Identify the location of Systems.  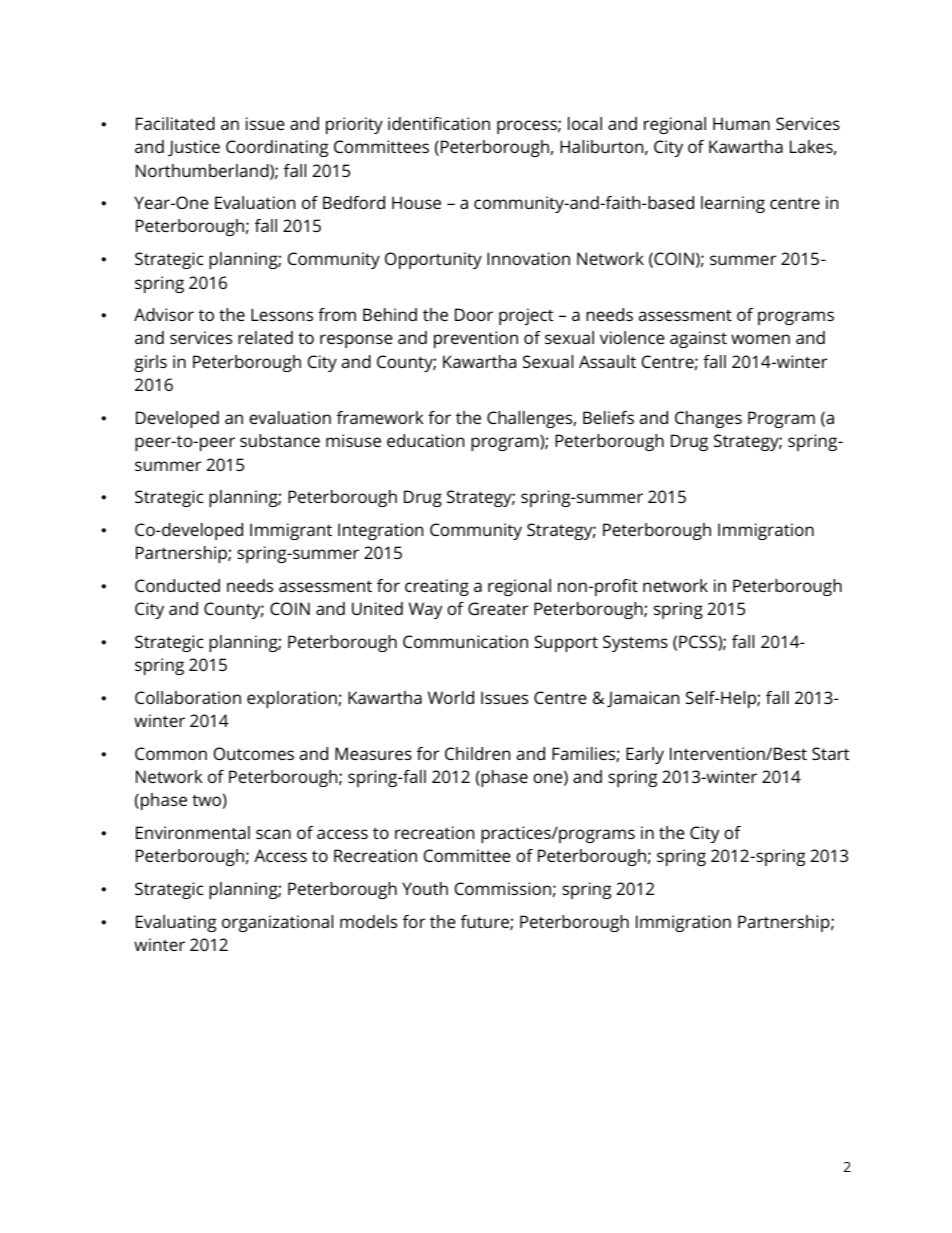
(635, 643).
